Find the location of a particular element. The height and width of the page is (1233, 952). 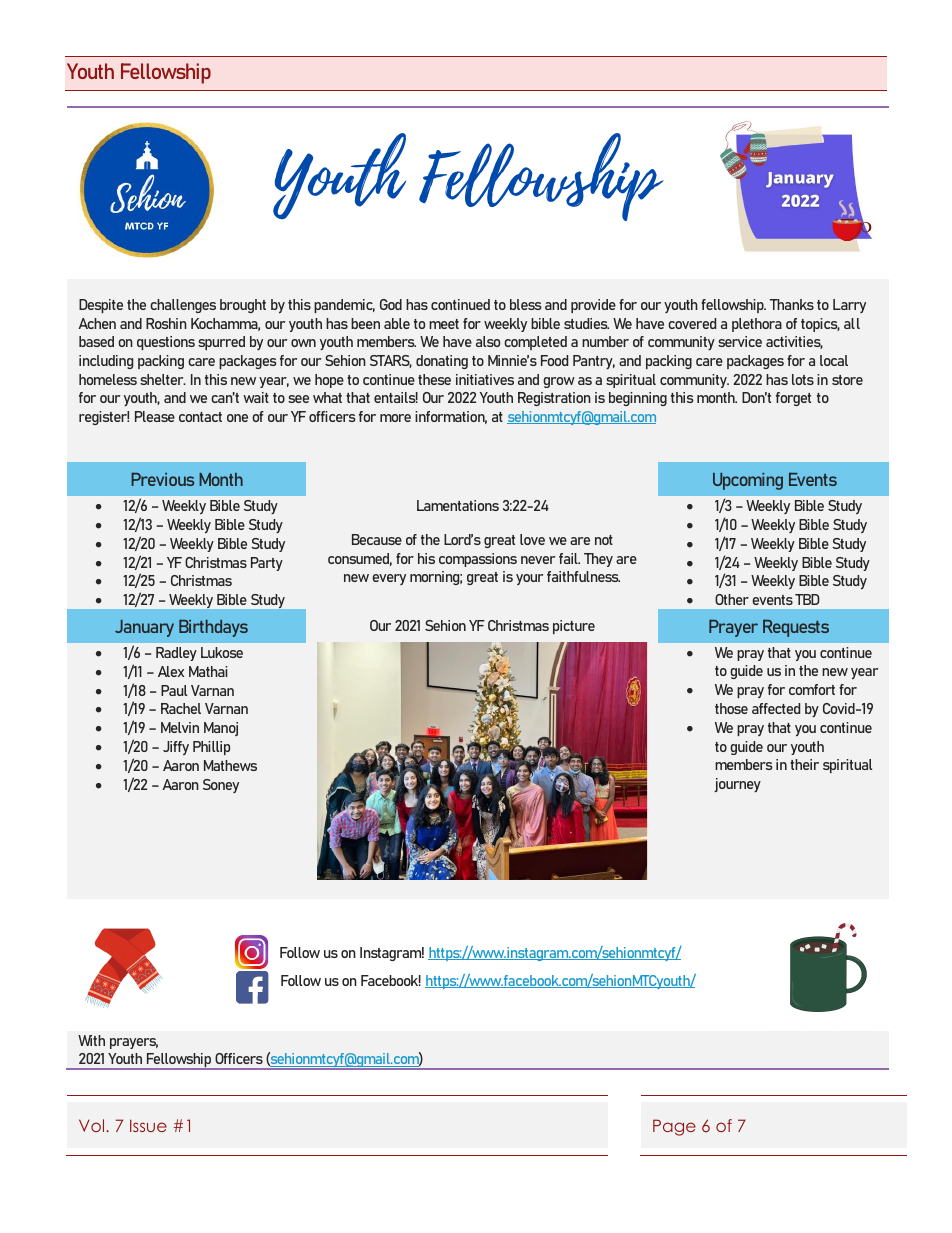

plethora is located at coordinates (757, 325).
